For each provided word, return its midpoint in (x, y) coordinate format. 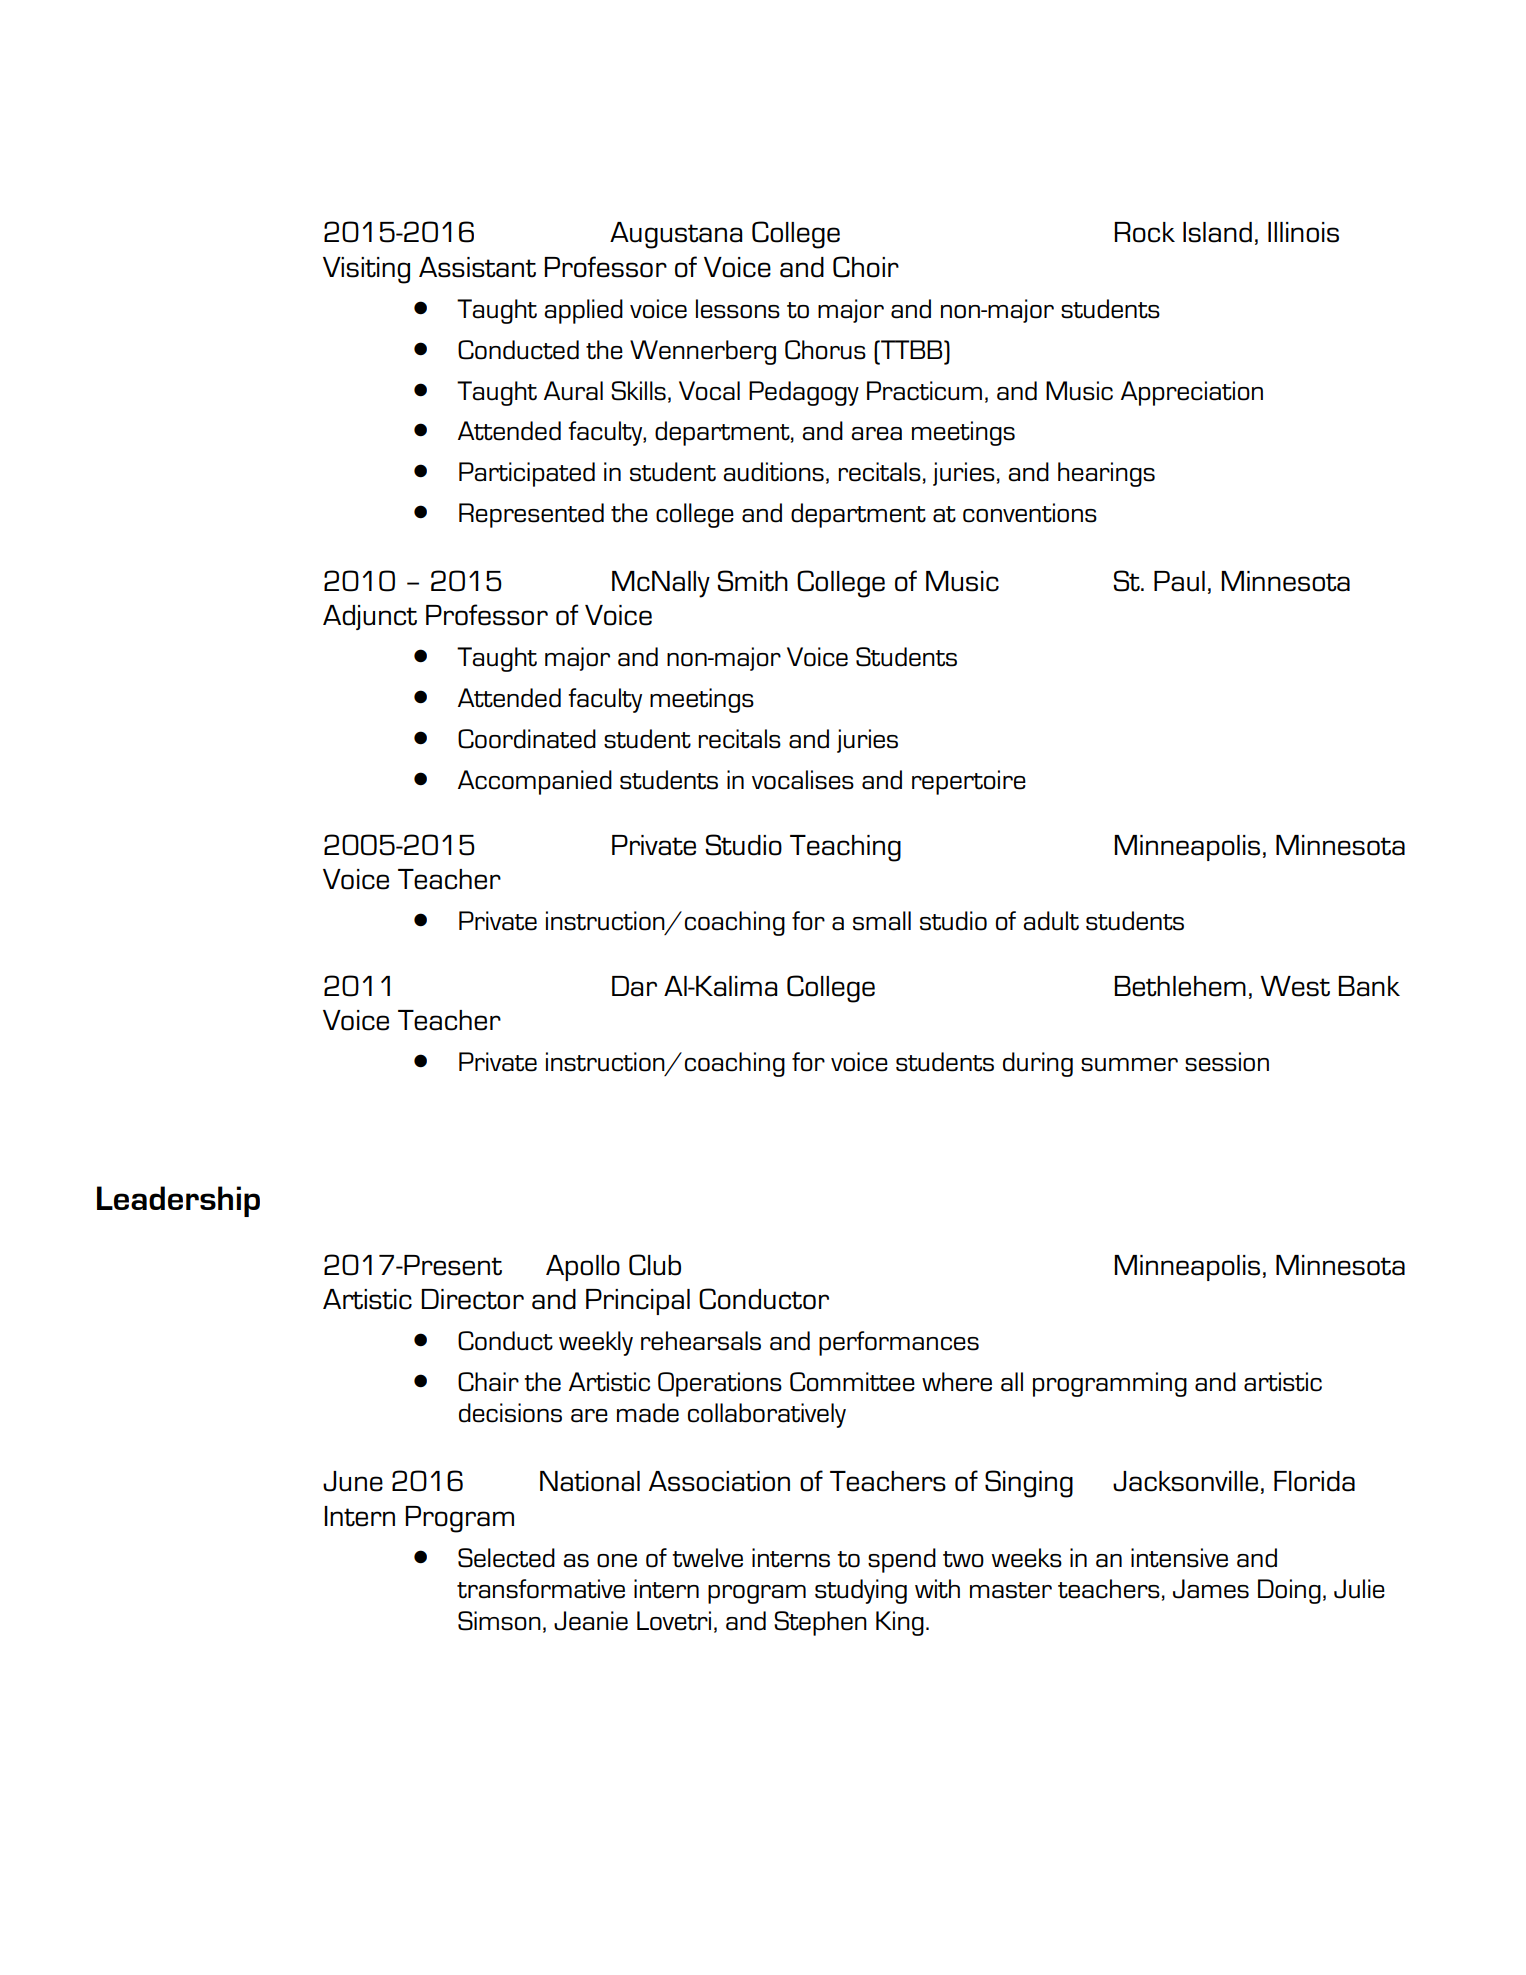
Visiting (366, 270)
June (353, 1481)
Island (1217, 232)
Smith (752, 581)
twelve (707, 1558)
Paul (1179, 581)
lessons (738, 309)
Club (655, 1265)
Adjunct (370, 617)
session (1227, 1062)
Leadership (178, 1201)
